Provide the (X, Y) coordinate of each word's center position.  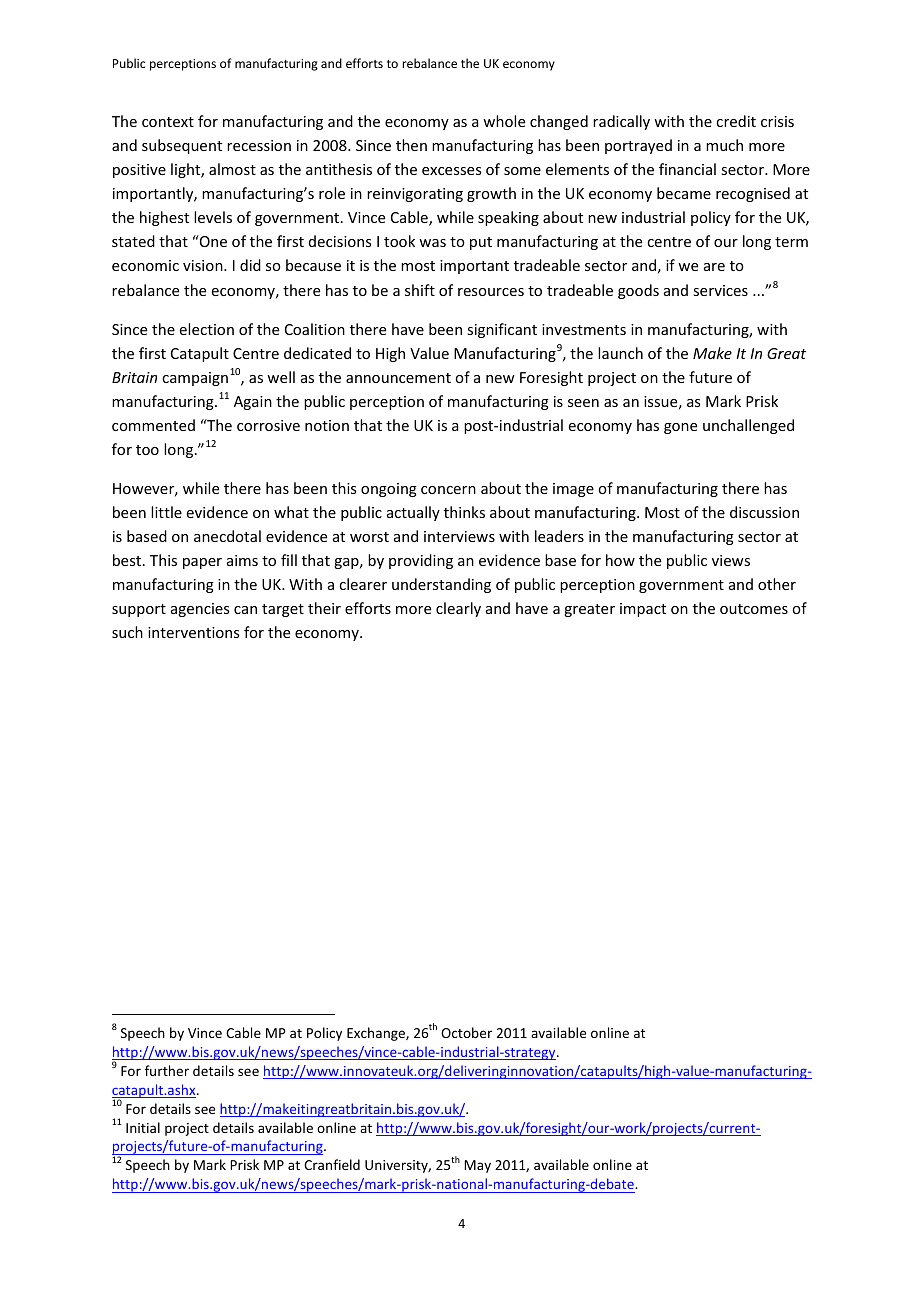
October (466, 1032)
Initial (143, 1127)
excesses (451, 171)
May (477, 1166)
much (724, 145)
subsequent (182, 146)
